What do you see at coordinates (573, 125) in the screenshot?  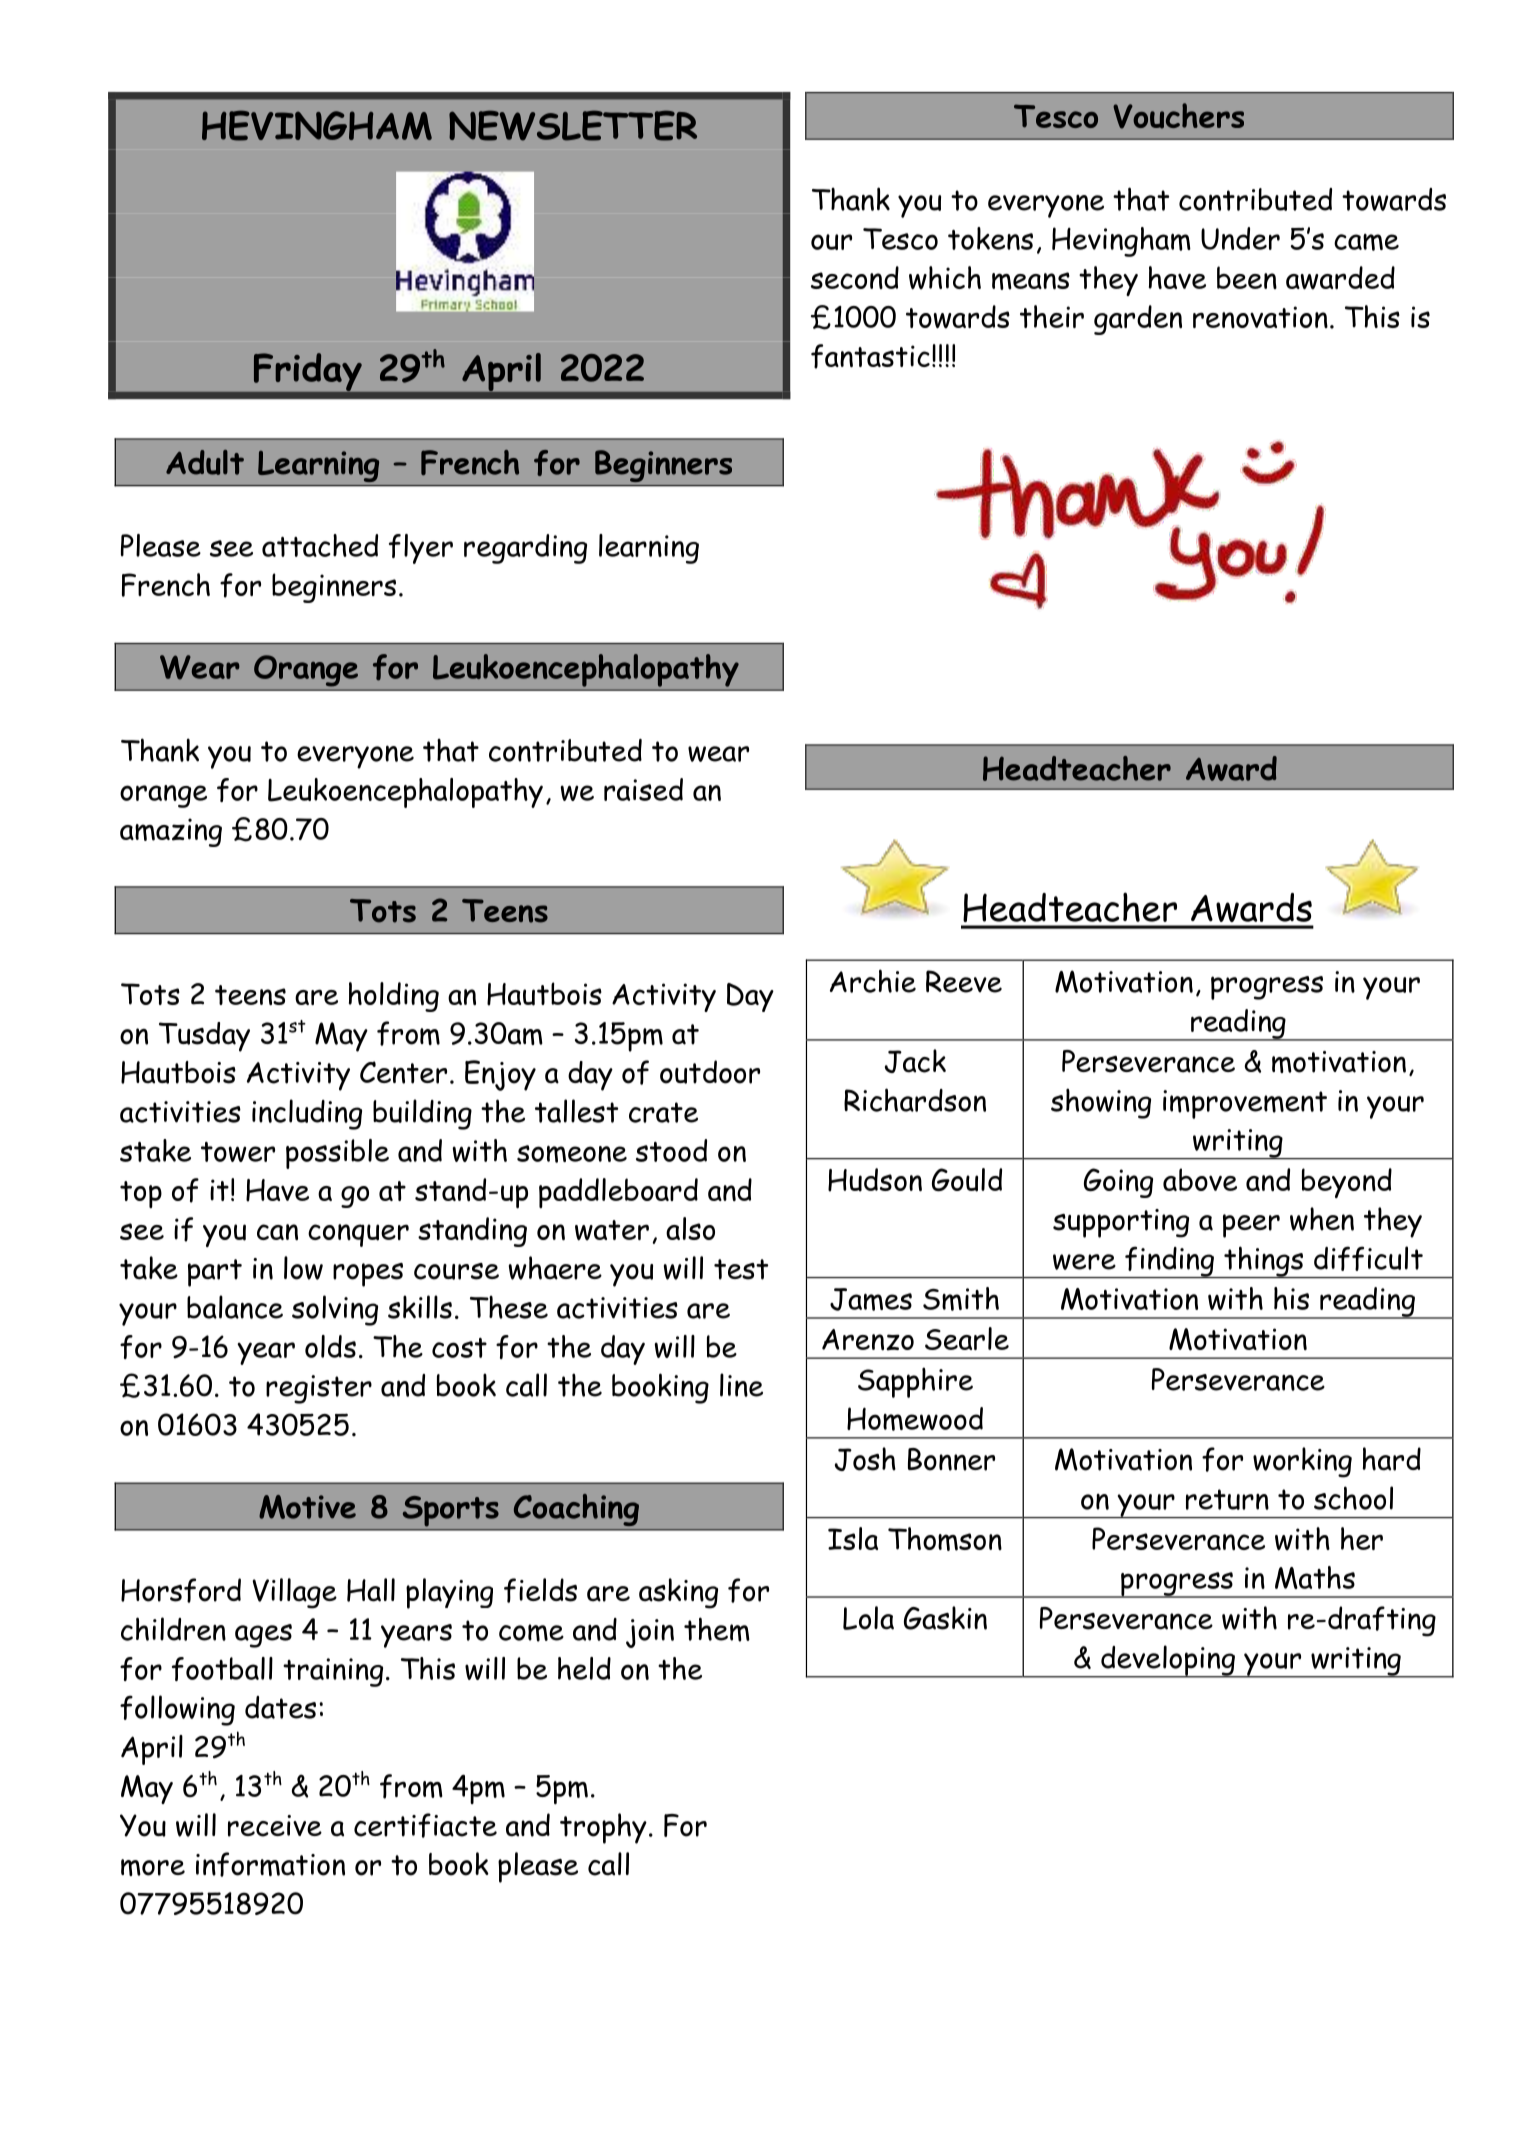 I see `NEWSLETTER` at bounding box center [573, 125].
